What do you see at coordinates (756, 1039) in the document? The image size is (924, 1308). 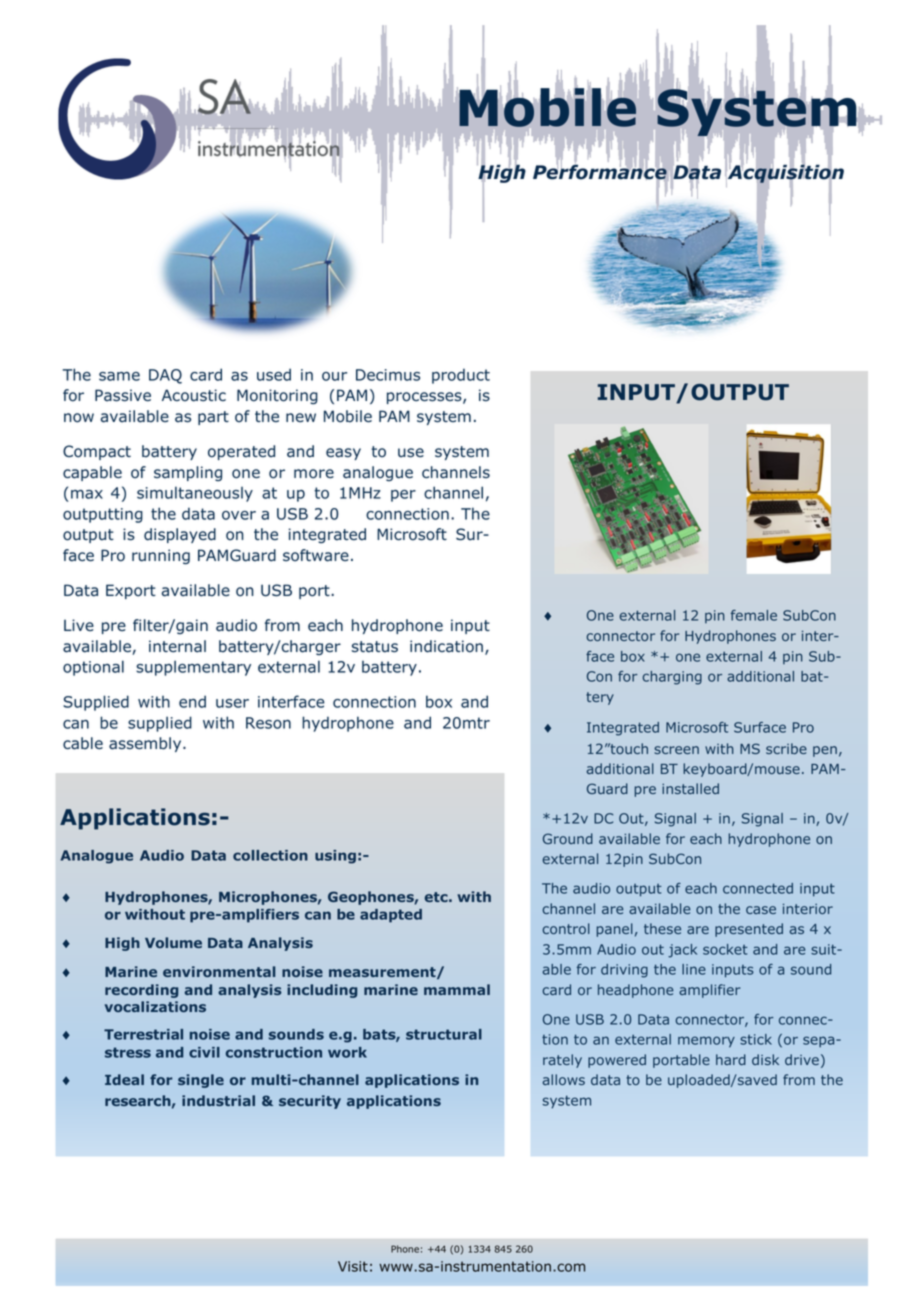 I see `stick` at bounding box center [756, 1039].
